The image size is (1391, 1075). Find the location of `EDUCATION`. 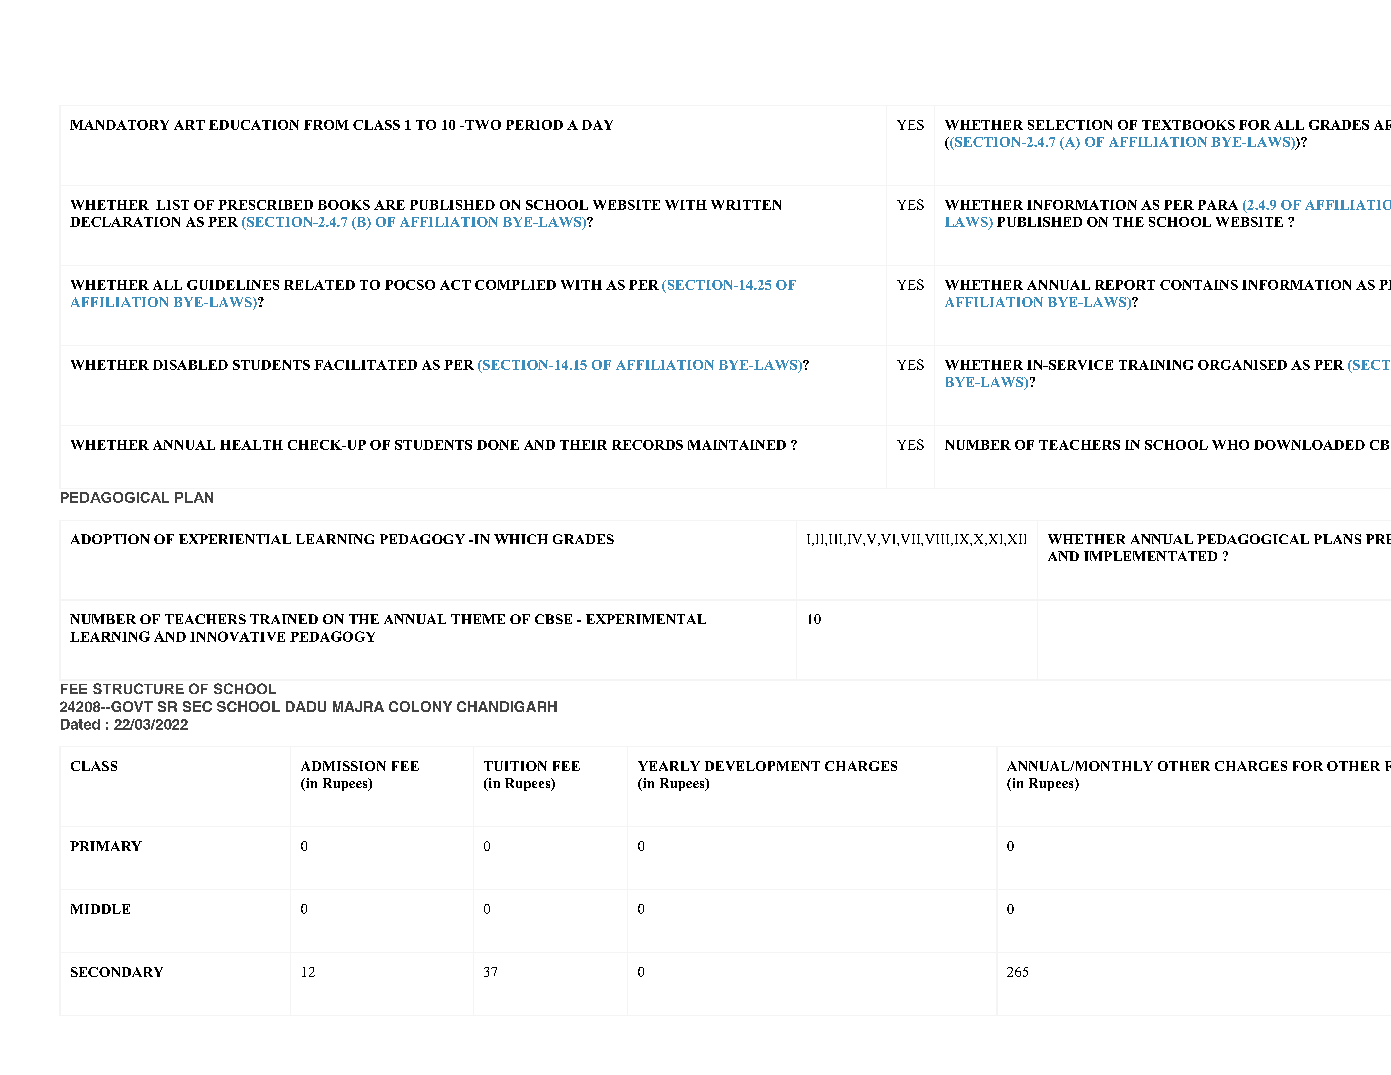

EDUCATION is located at coordinates (254, 125).
